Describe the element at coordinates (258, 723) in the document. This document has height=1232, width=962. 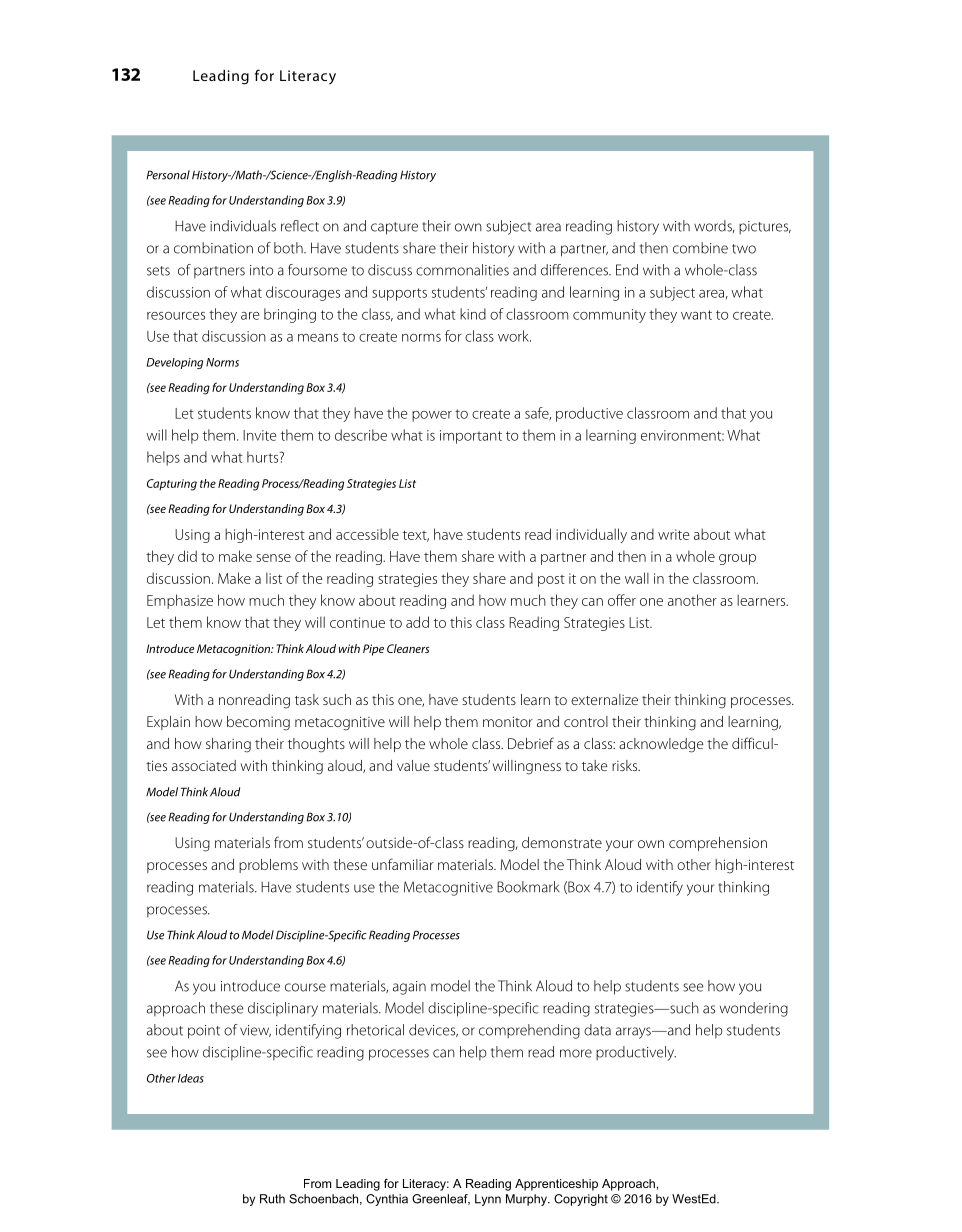
I see `becoming` at that location.
